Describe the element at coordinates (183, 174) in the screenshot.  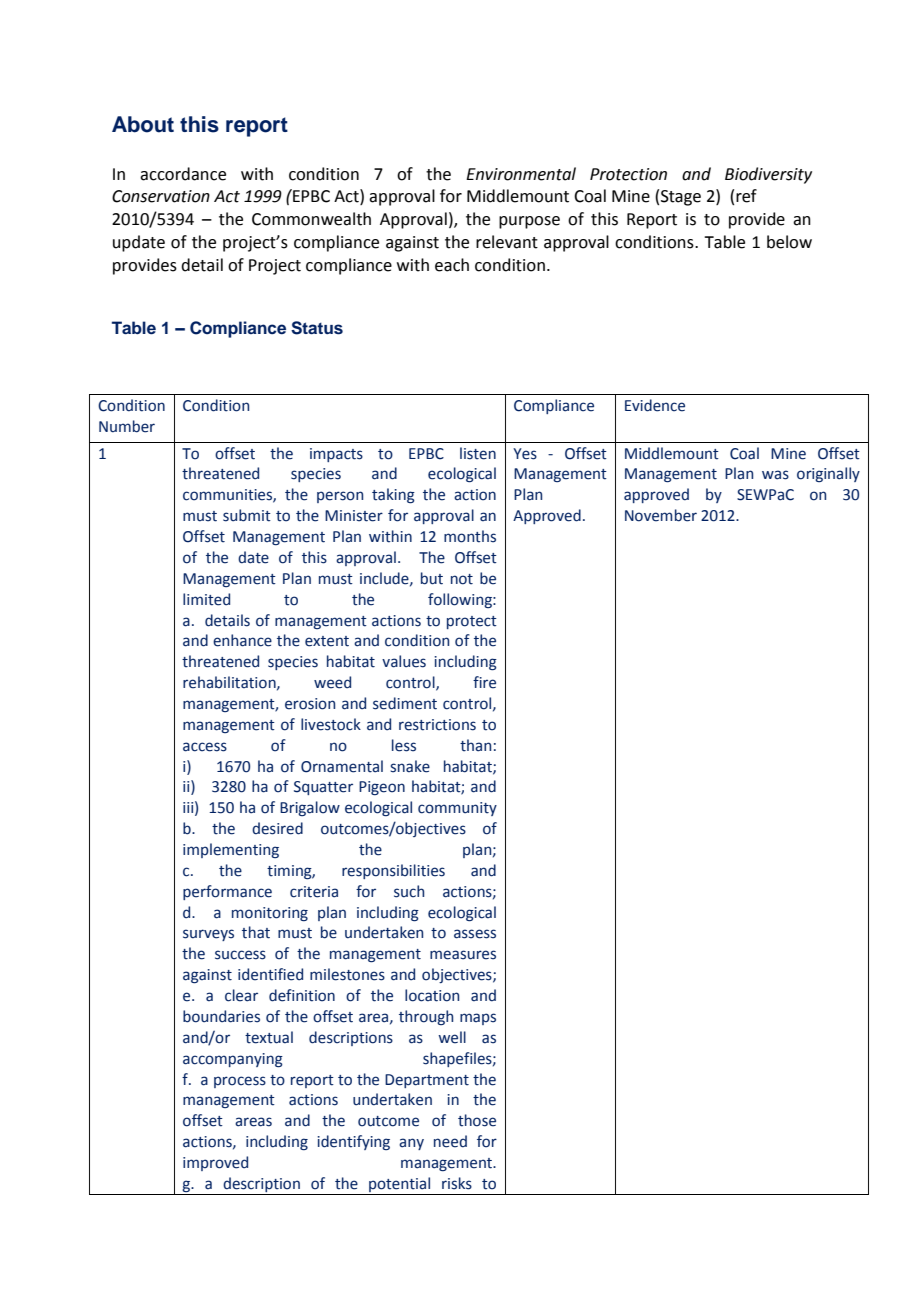
I see `accordance` at that location.
